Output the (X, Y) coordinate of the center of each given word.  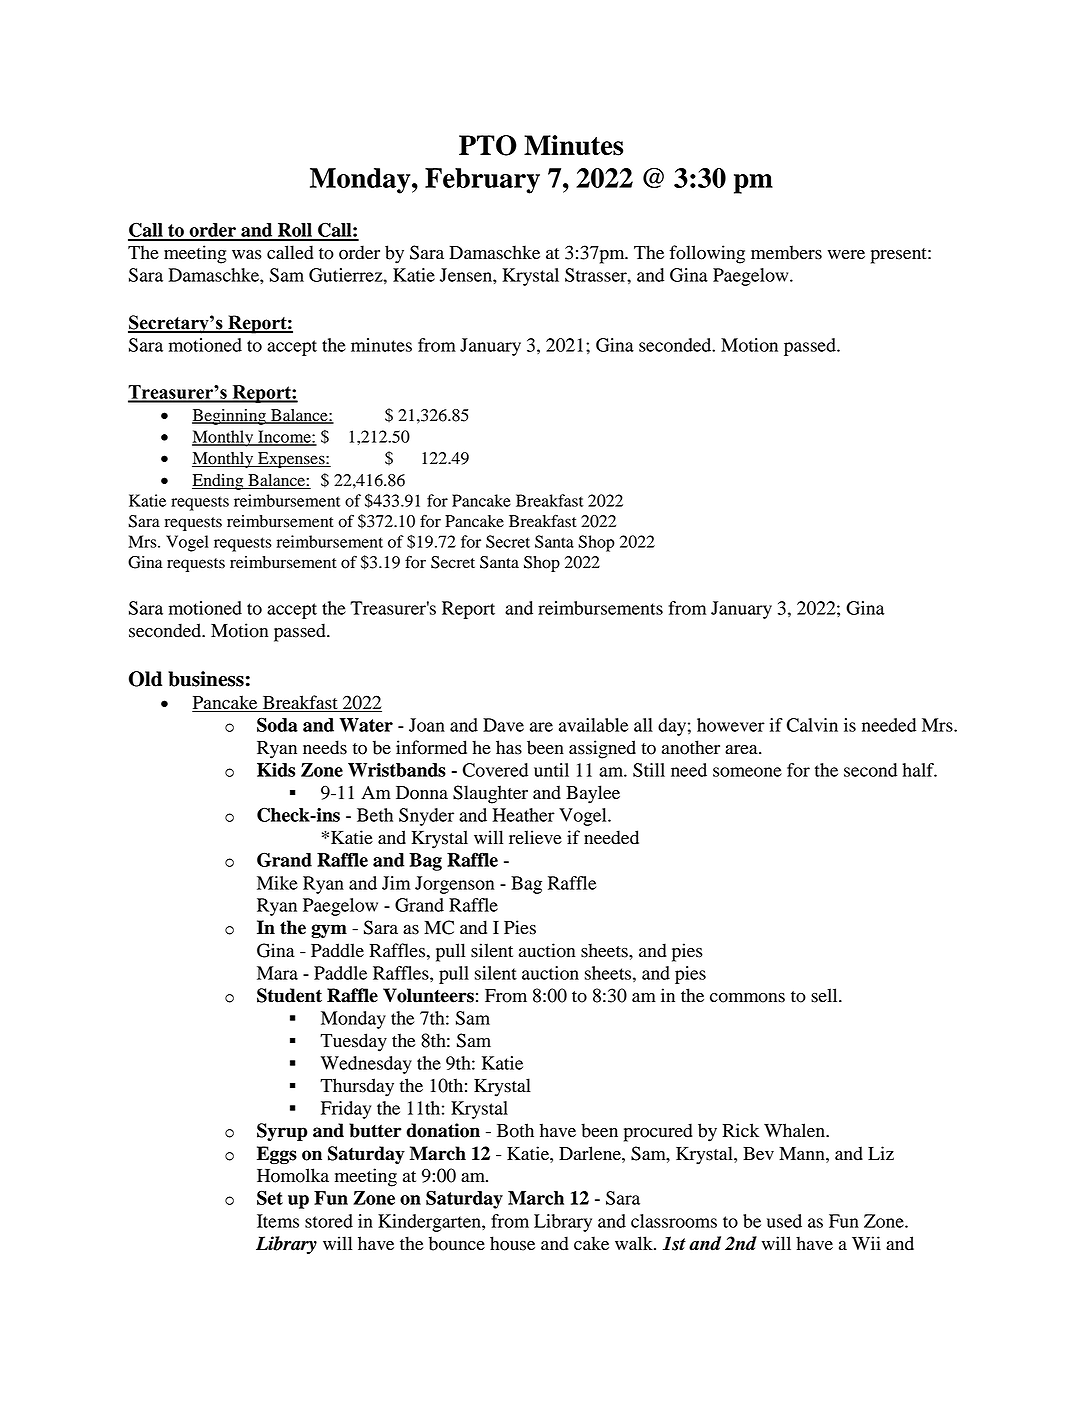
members (786, 252)
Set (270, 1197)
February (482, 181)
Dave (503, 725)
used (784, 1221)
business (206, 679)
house (512, 1243)
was (247, 255)
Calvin (812, 725)
